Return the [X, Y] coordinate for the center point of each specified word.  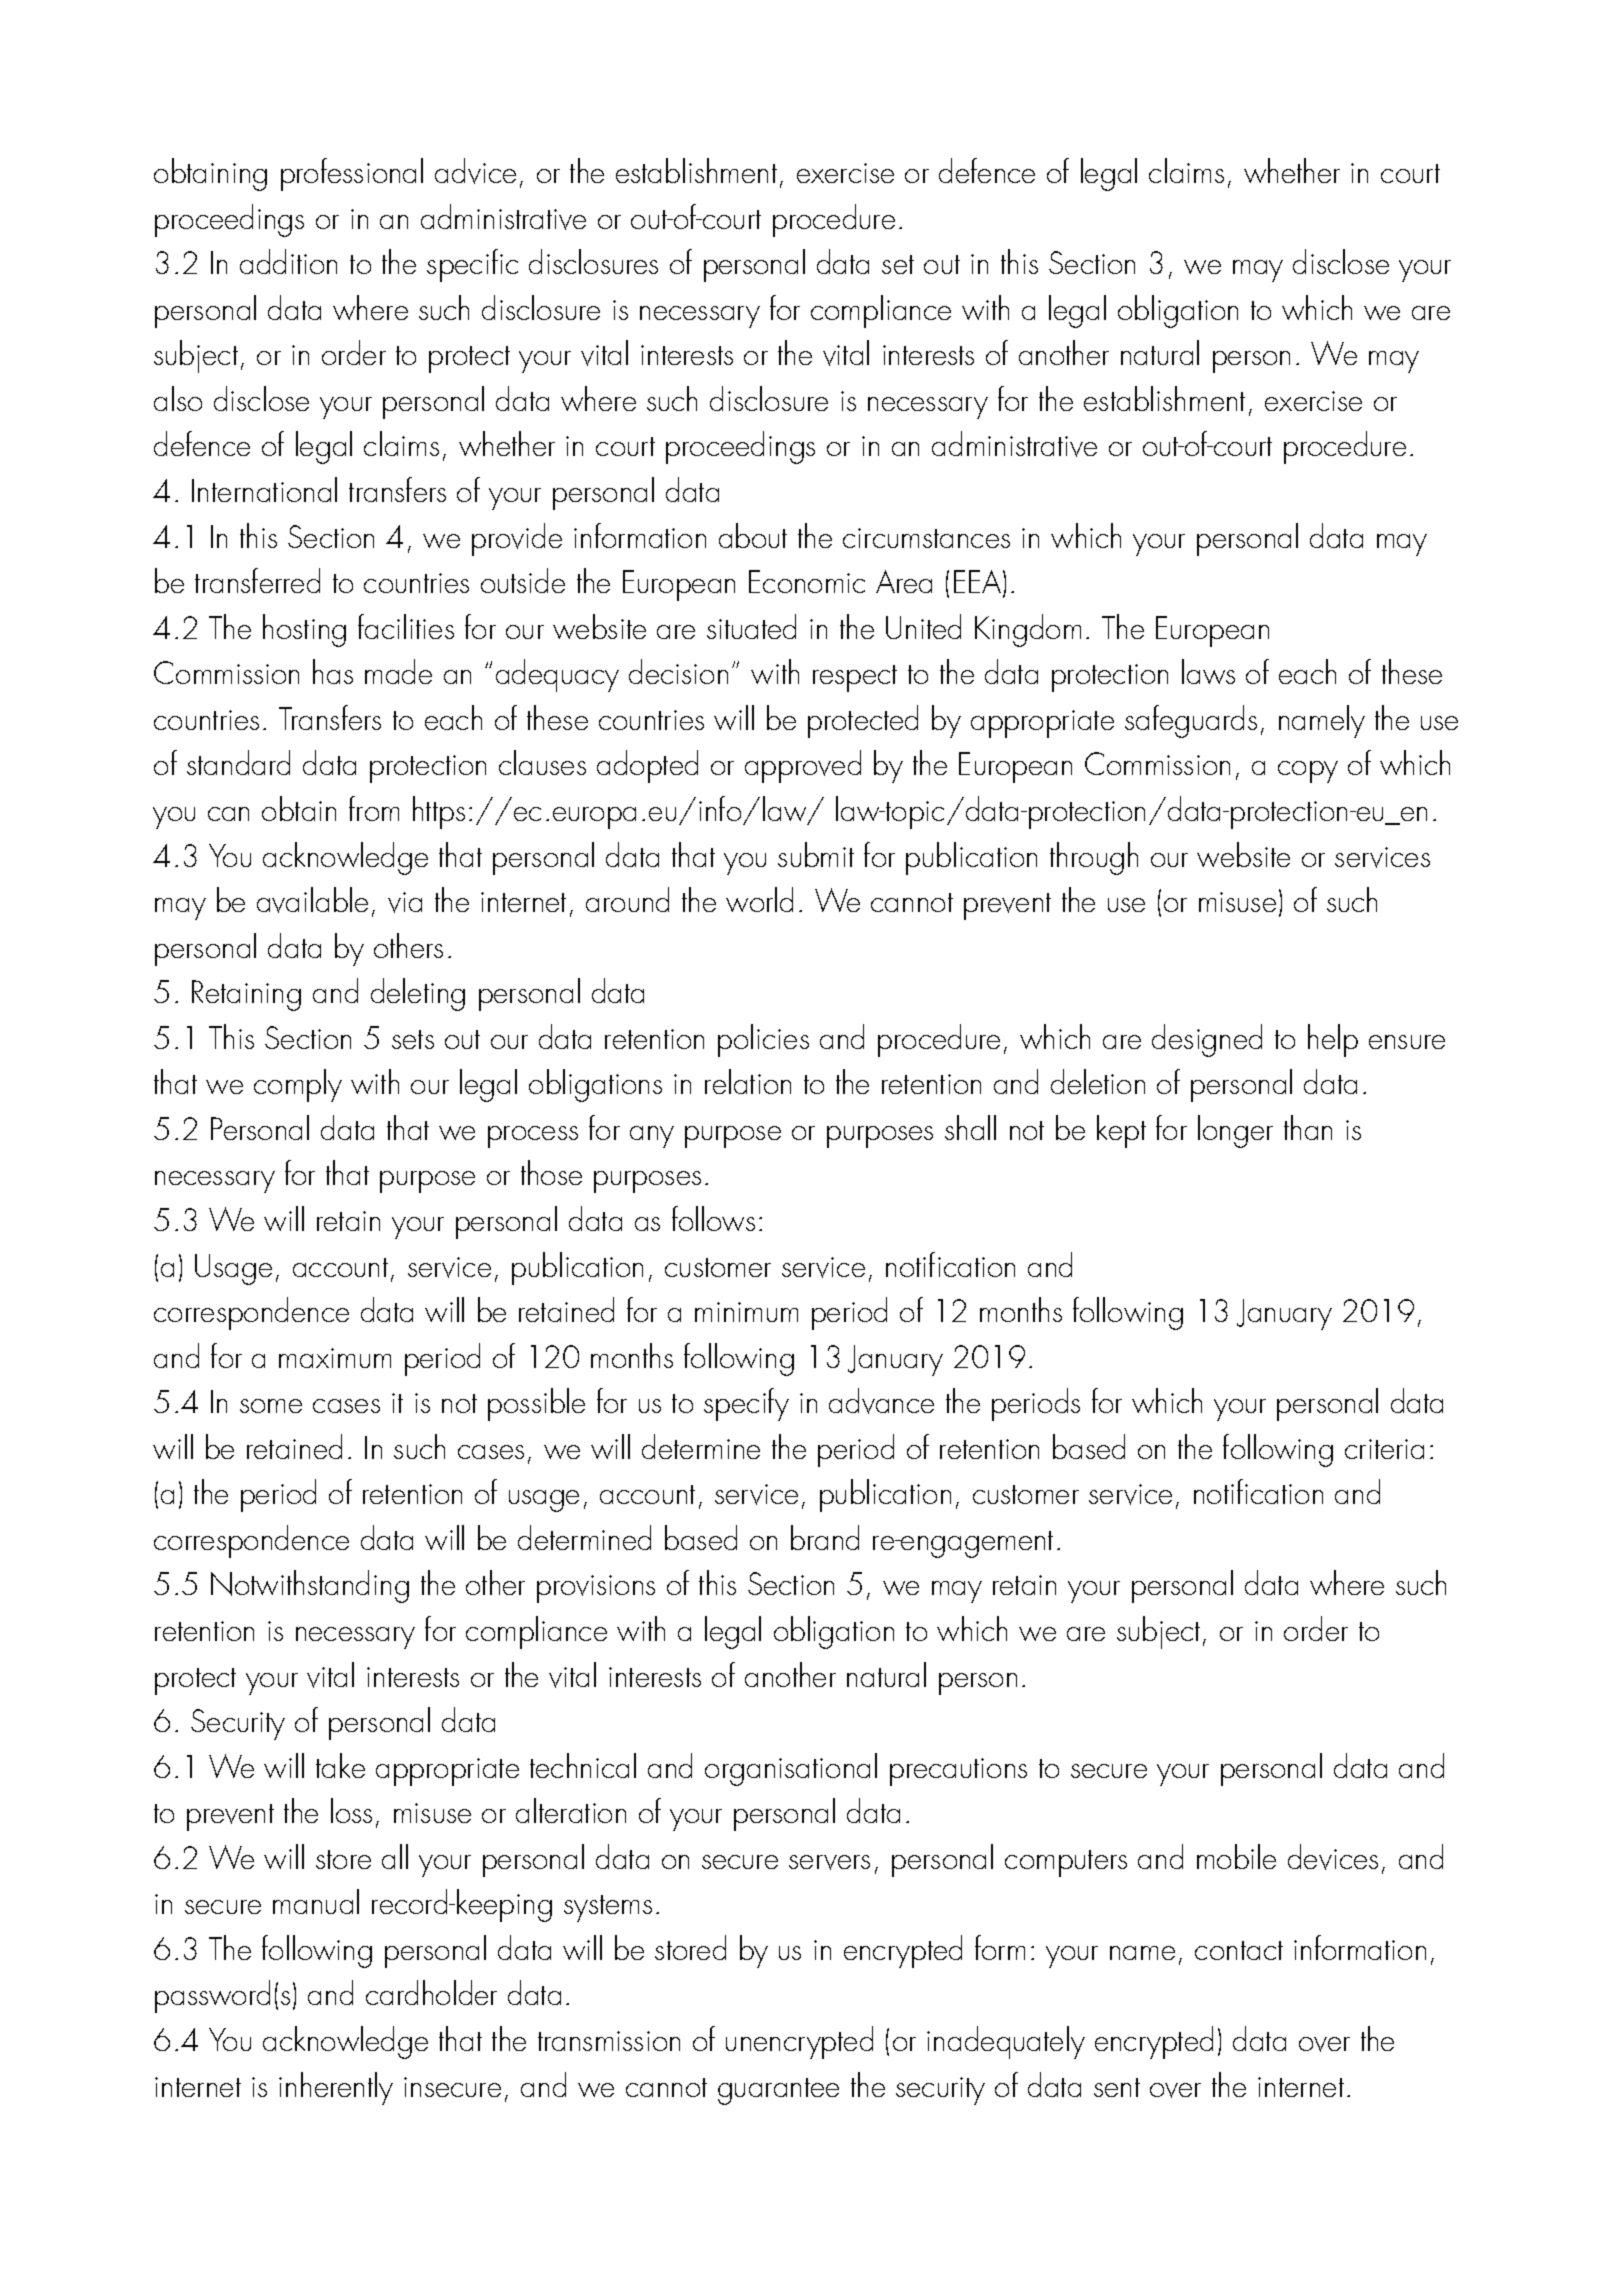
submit [816, 854]
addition [288, 261]
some [271, 1406]
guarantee [778, 2091]
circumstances [926, 538]
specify [746, 1404]
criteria [1384, 1449]
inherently [336, 2088]
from [374, 808]
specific [472, 265]
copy [1308, 772]
